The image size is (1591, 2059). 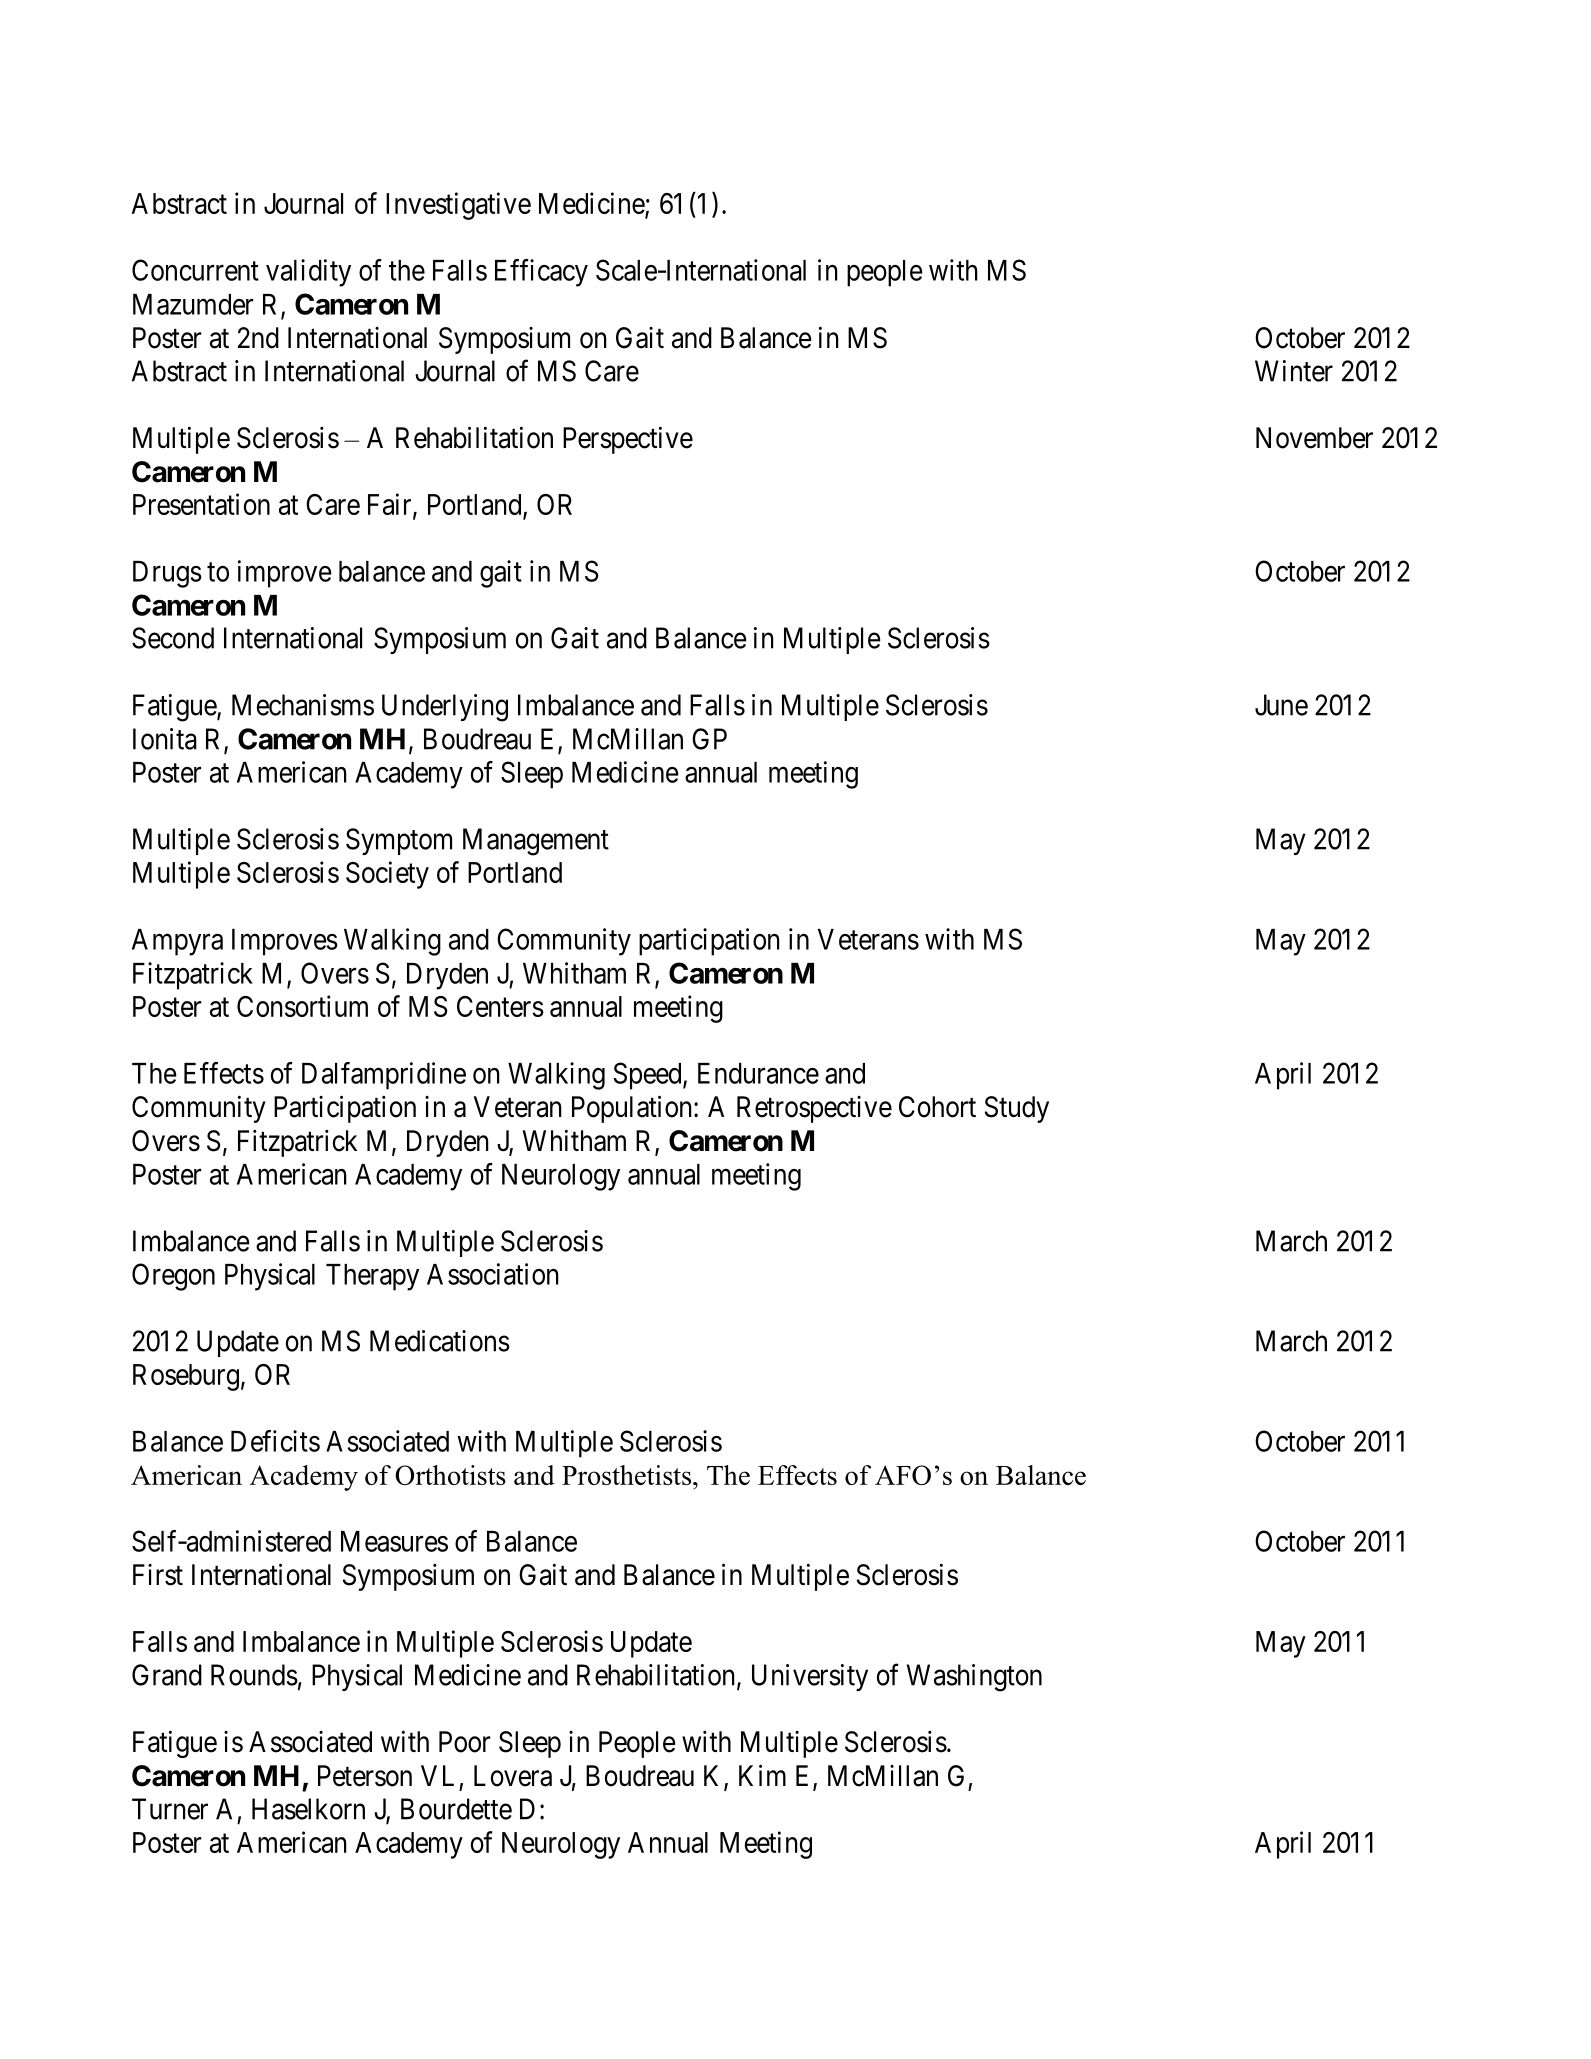 What do you see at coordinates (302, 1006) in the screenshot?
I see `Consortium` at bounding box center [302, 1006].
